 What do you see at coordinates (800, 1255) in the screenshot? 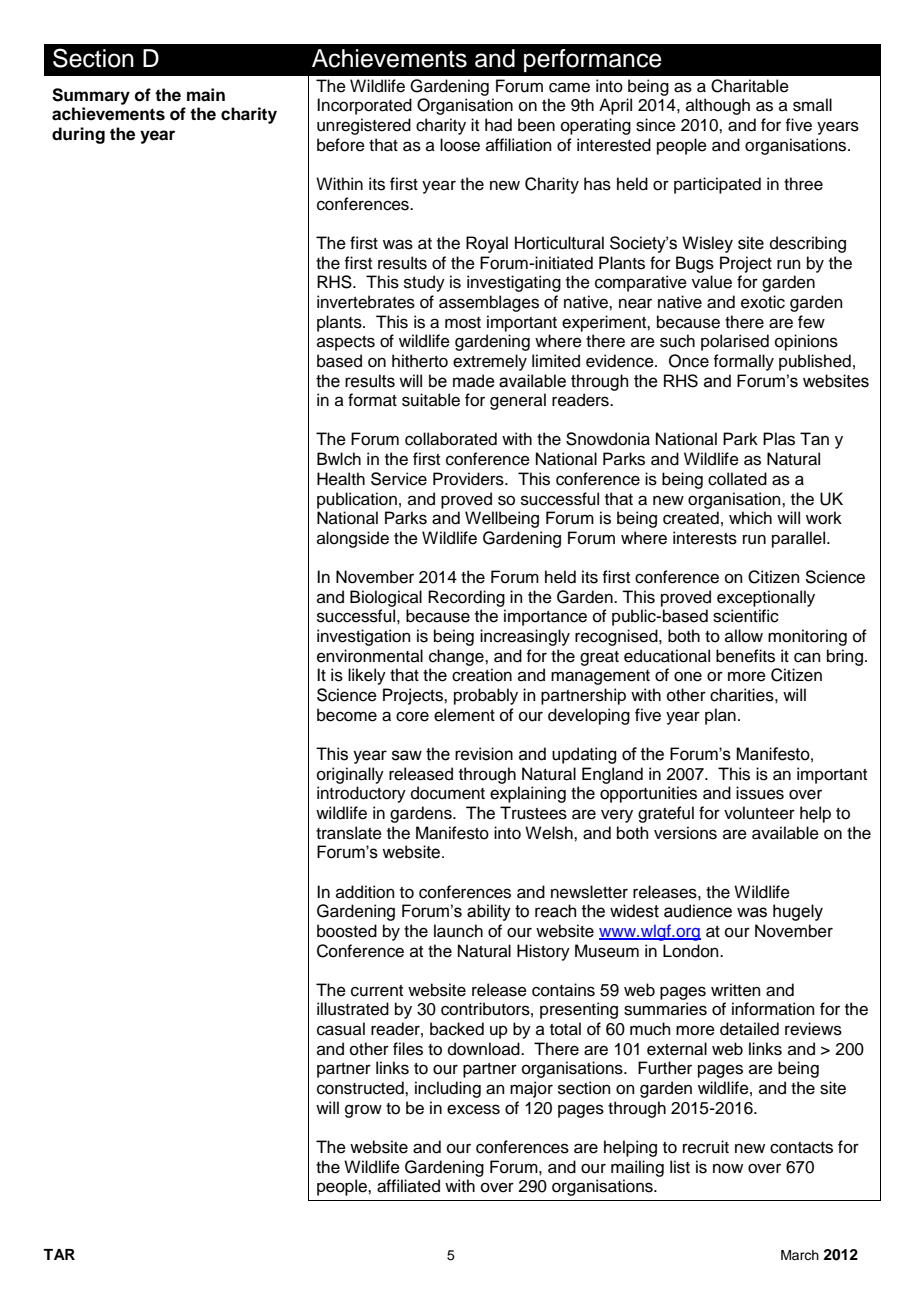
I see `March` at bounding box center [800, 1255].
